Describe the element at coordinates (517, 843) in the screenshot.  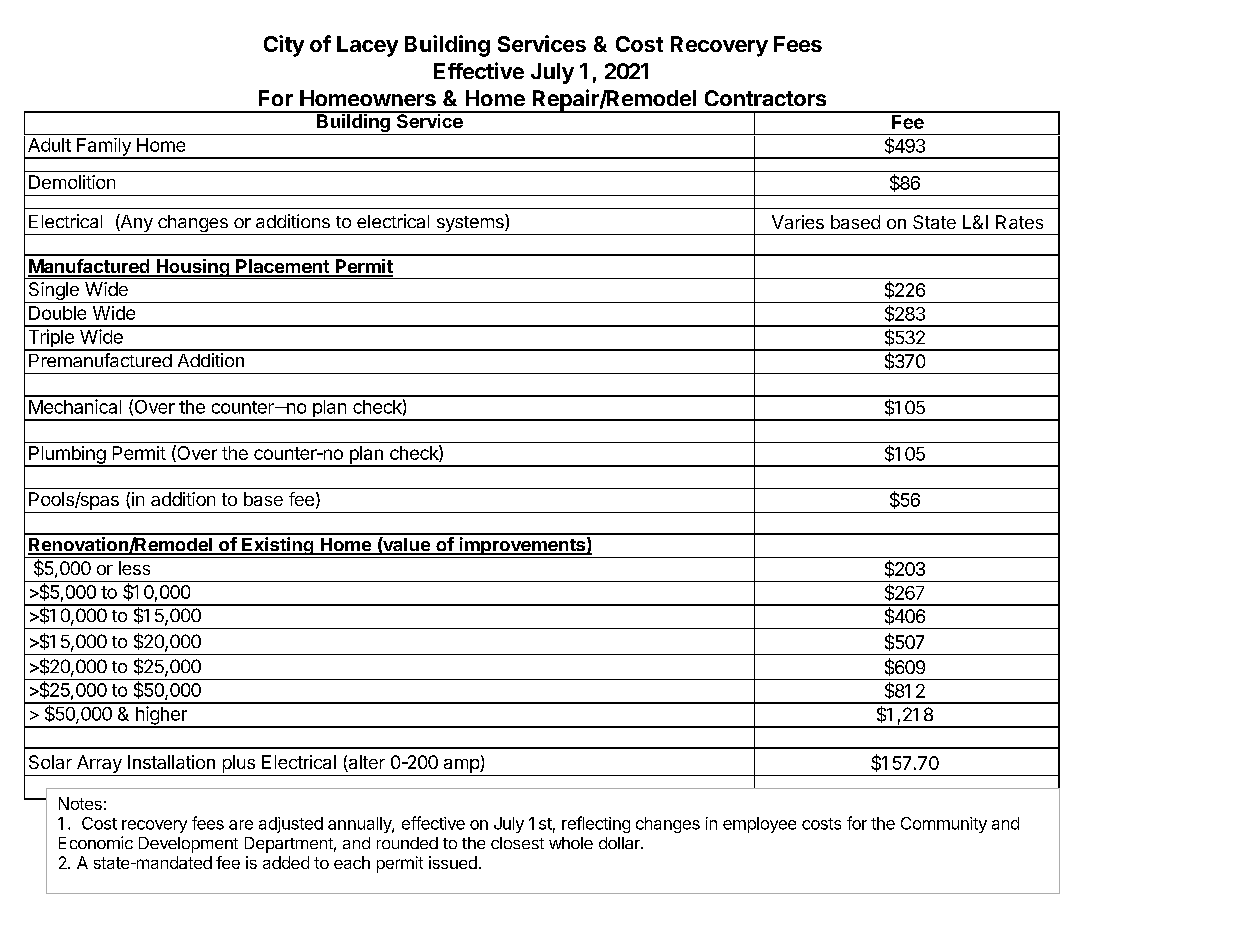
I see `closest` at that location.
